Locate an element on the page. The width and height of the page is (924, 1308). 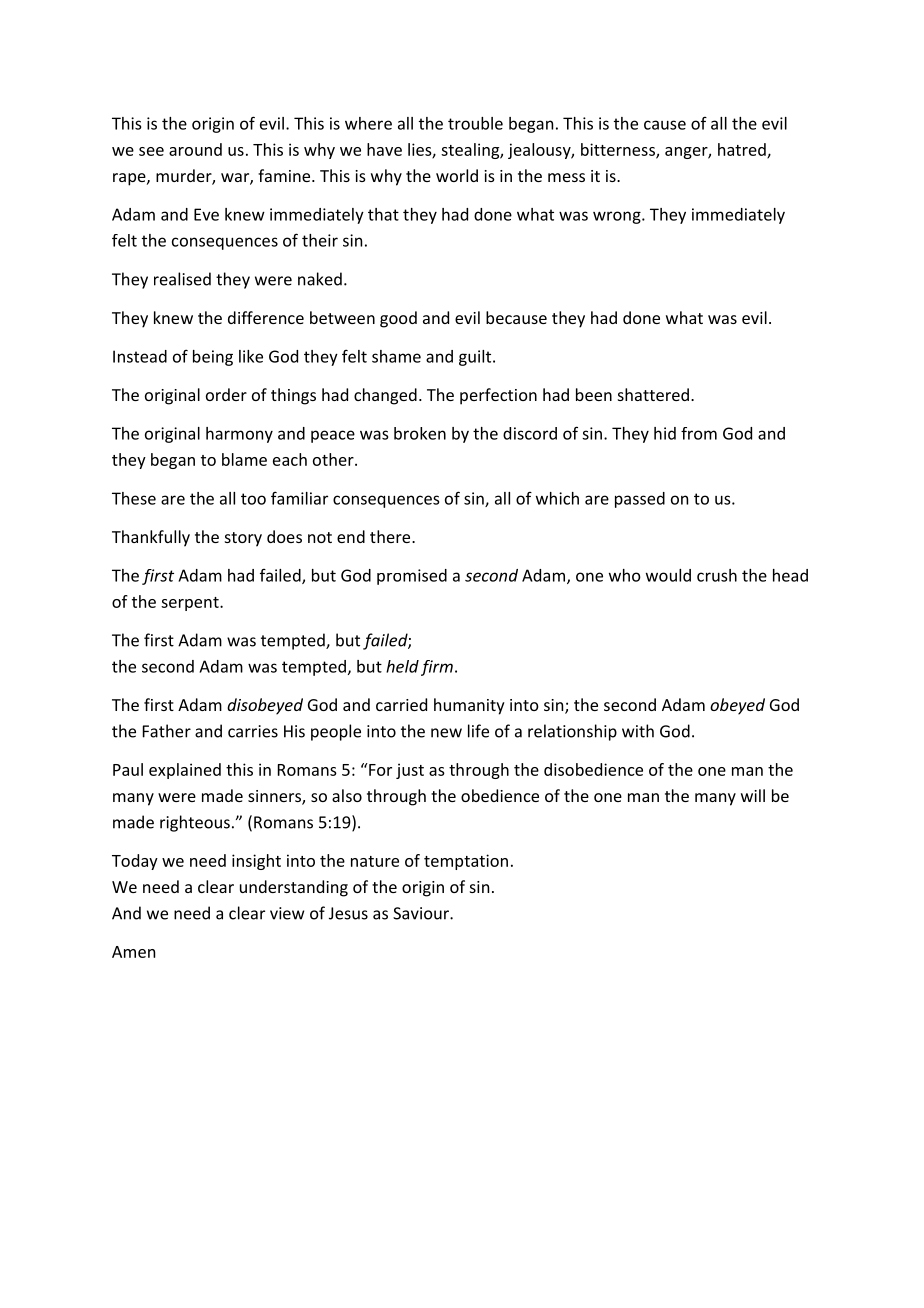
crush is located at coordinates (717, 575).
